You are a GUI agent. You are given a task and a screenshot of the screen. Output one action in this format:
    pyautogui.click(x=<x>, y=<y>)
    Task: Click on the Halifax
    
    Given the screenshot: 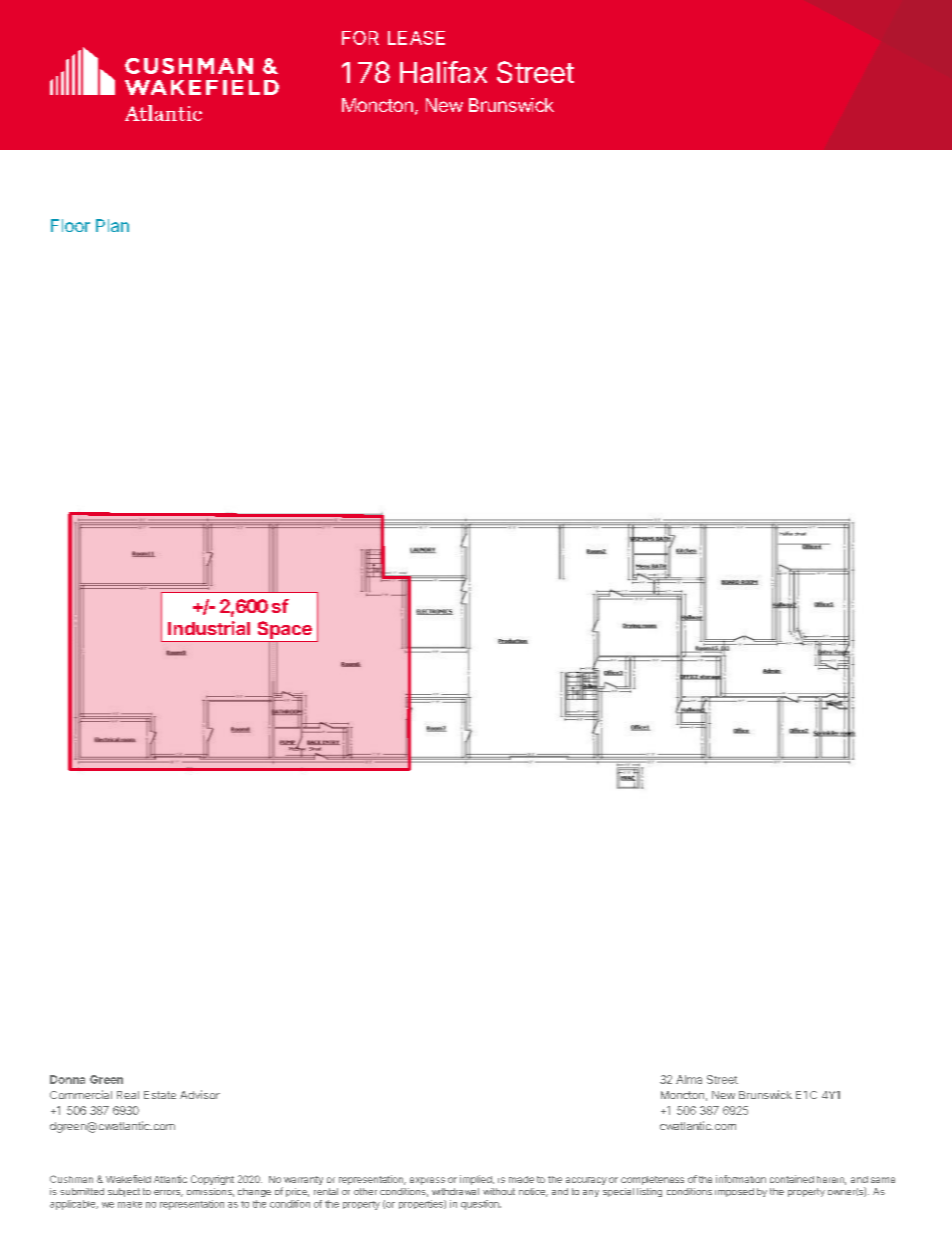 What is the action you would take?
    pyautogui.click(x=443, y=72)
